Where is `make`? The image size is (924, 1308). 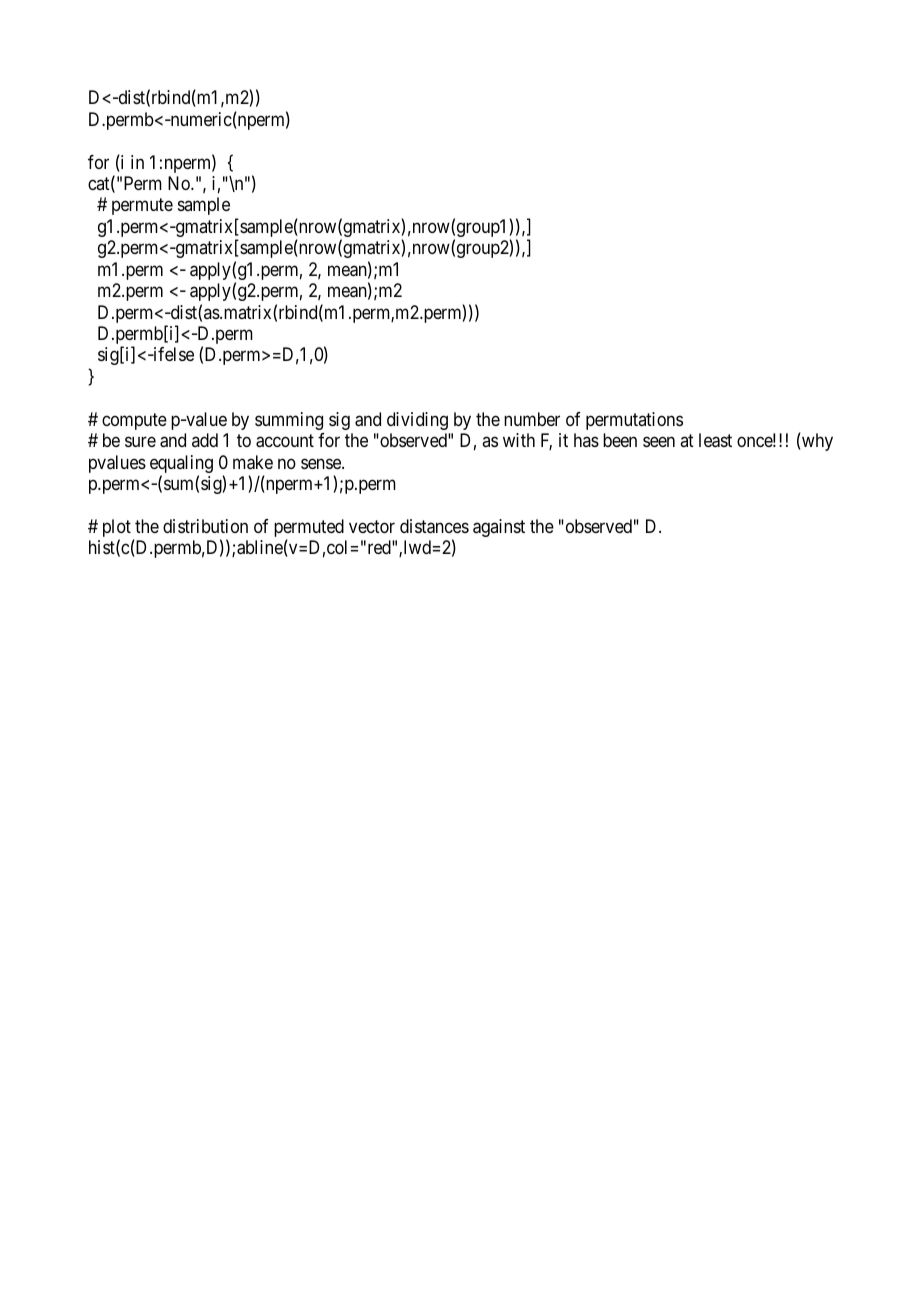 make is located at coordinates (253, 462).
